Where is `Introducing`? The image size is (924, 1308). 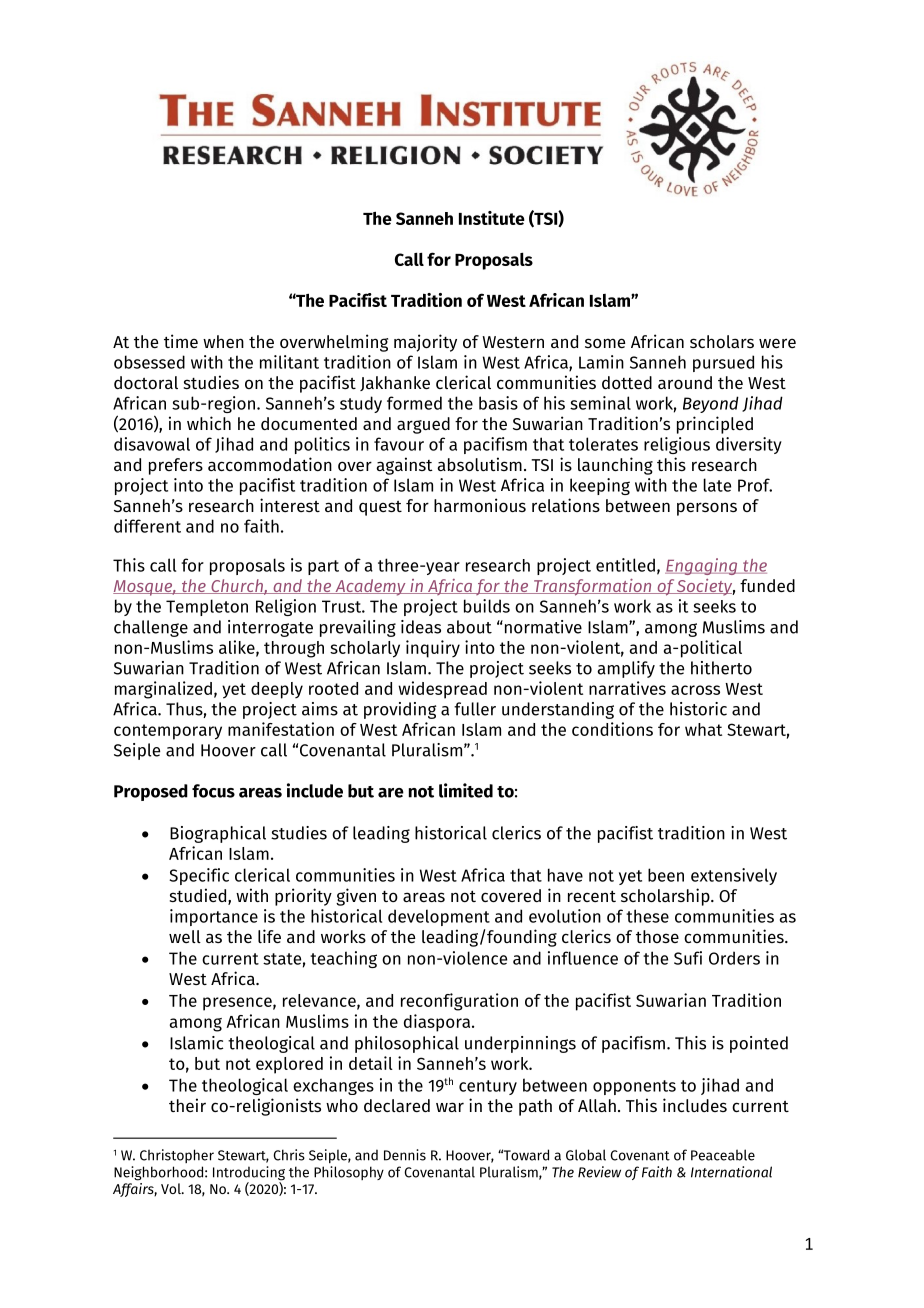 Introducing is located at coordinates (249, 1174).
